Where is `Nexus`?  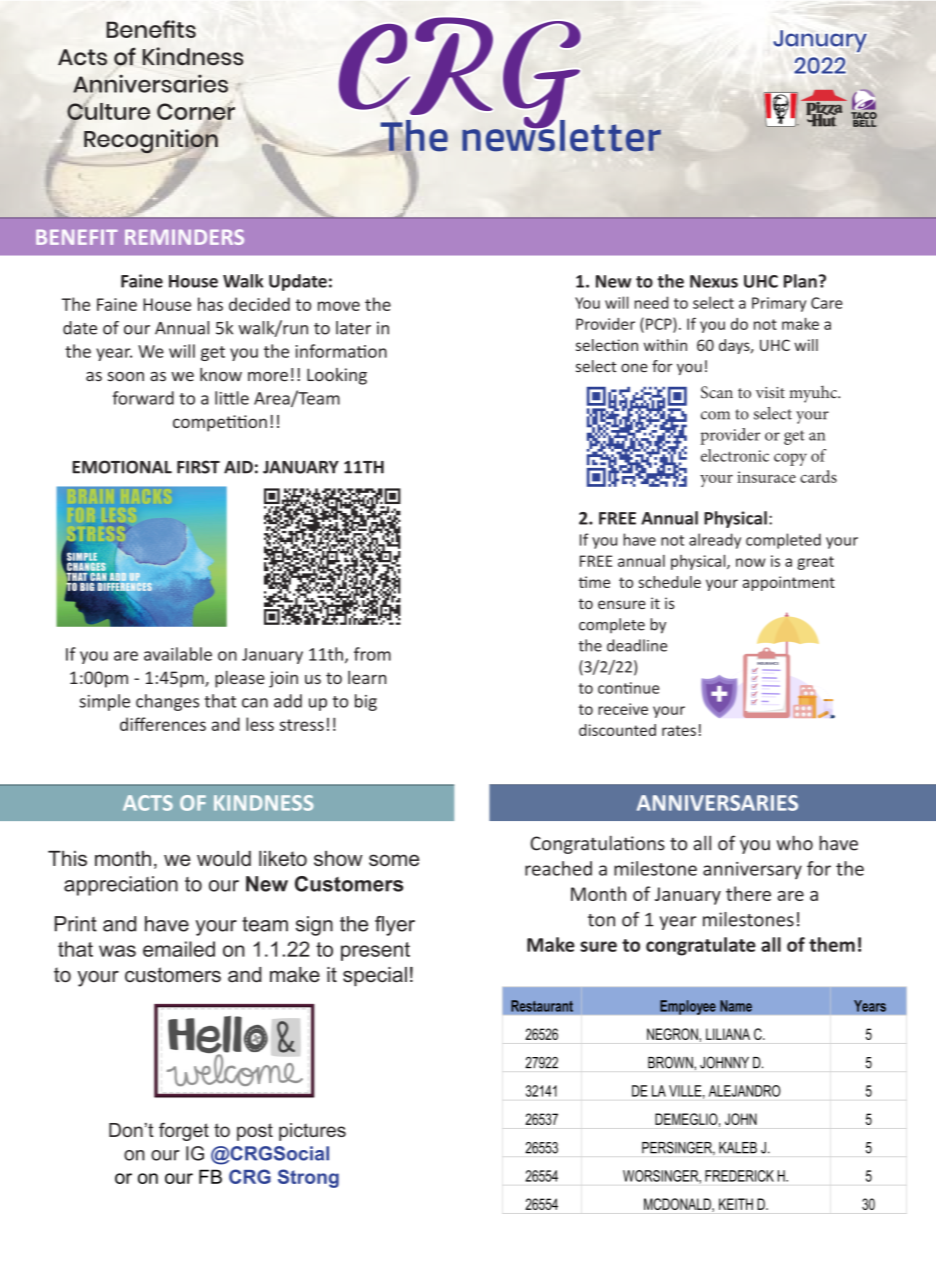 Nexus is located at coordinates (714, 281).
